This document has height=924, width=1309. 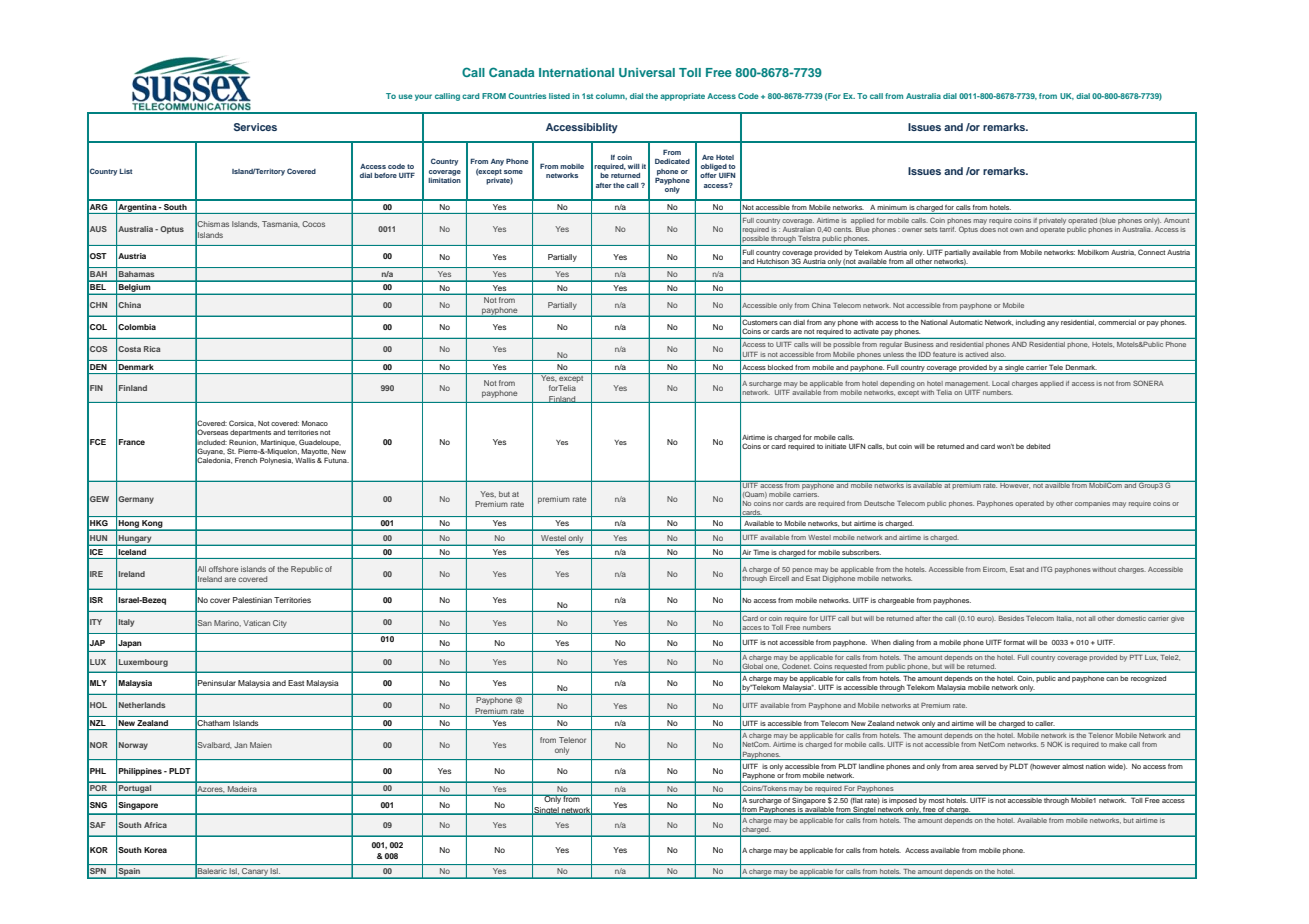 I want to click on served, so click(x=987, y=766).
